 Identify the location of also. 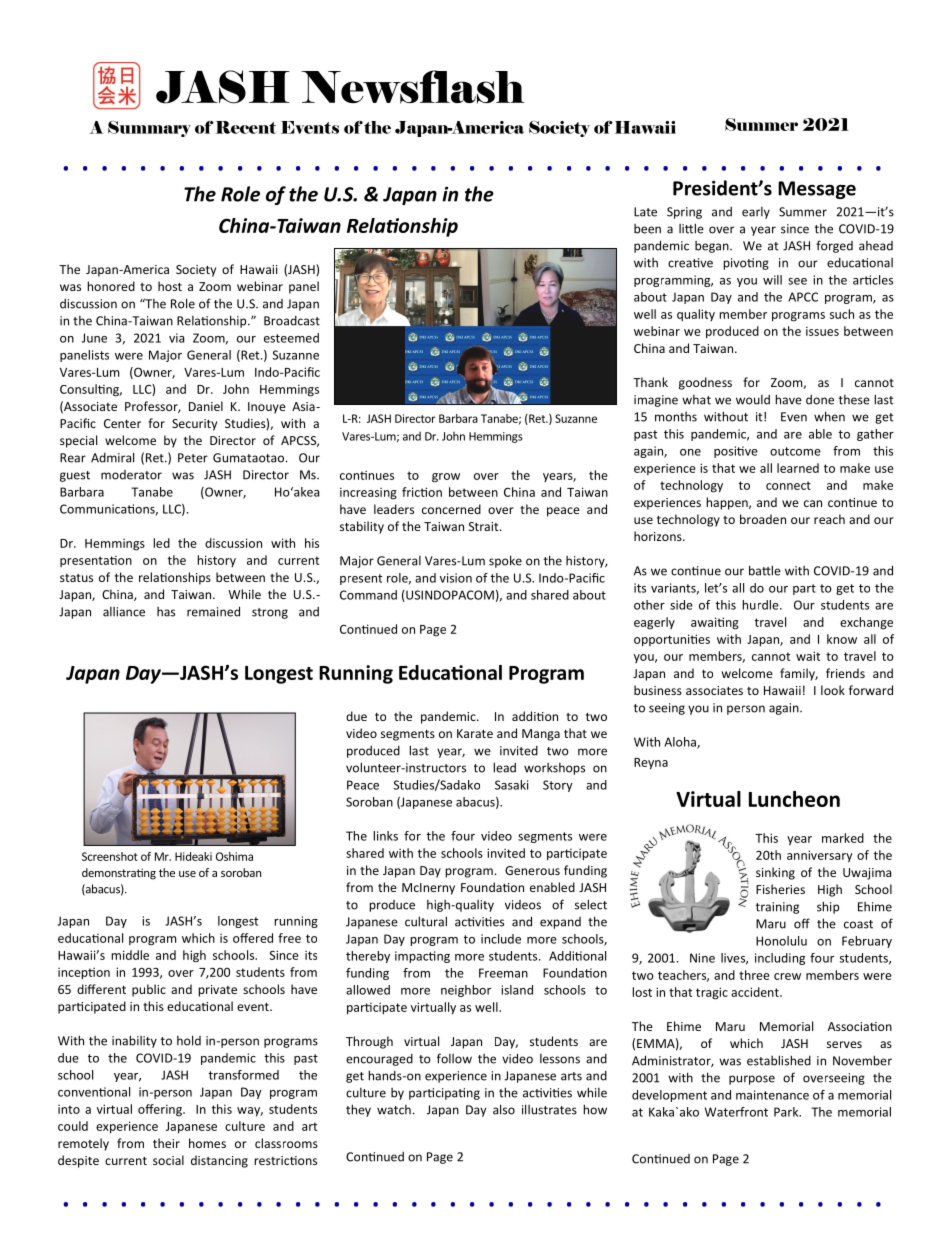
(504, 1109).
